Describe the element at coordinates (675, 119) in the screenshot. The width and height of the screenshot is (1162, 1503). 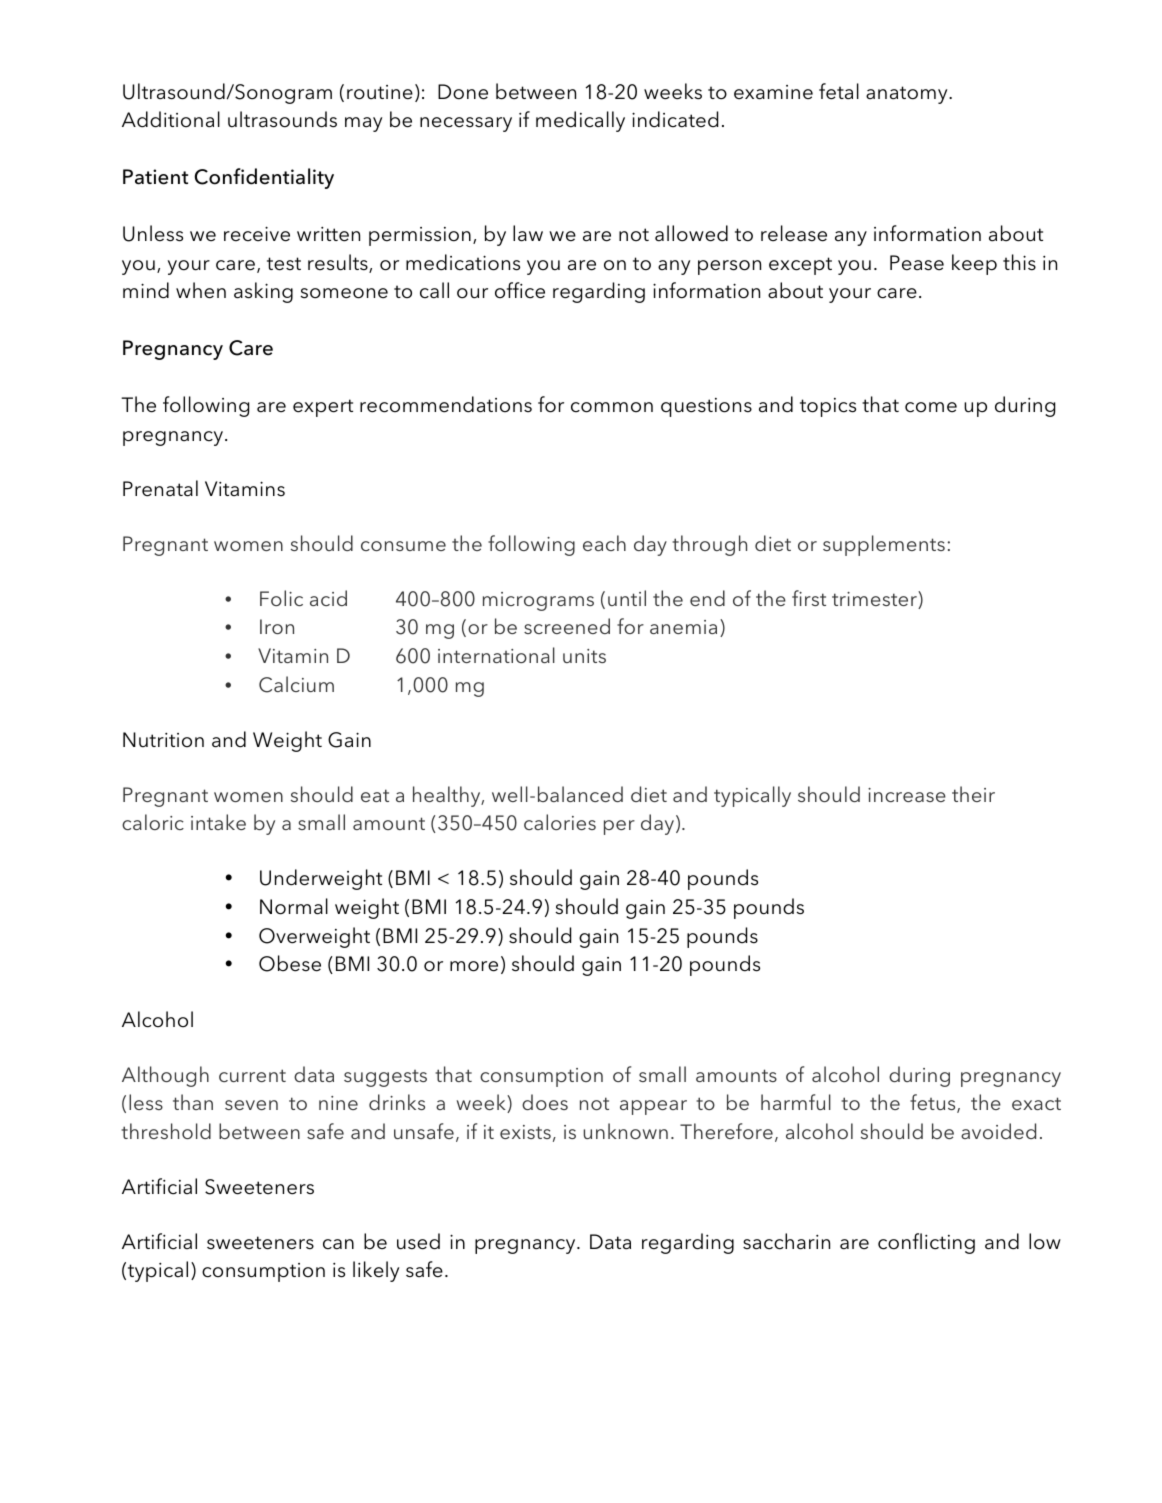
I see `indicated` at that location.
